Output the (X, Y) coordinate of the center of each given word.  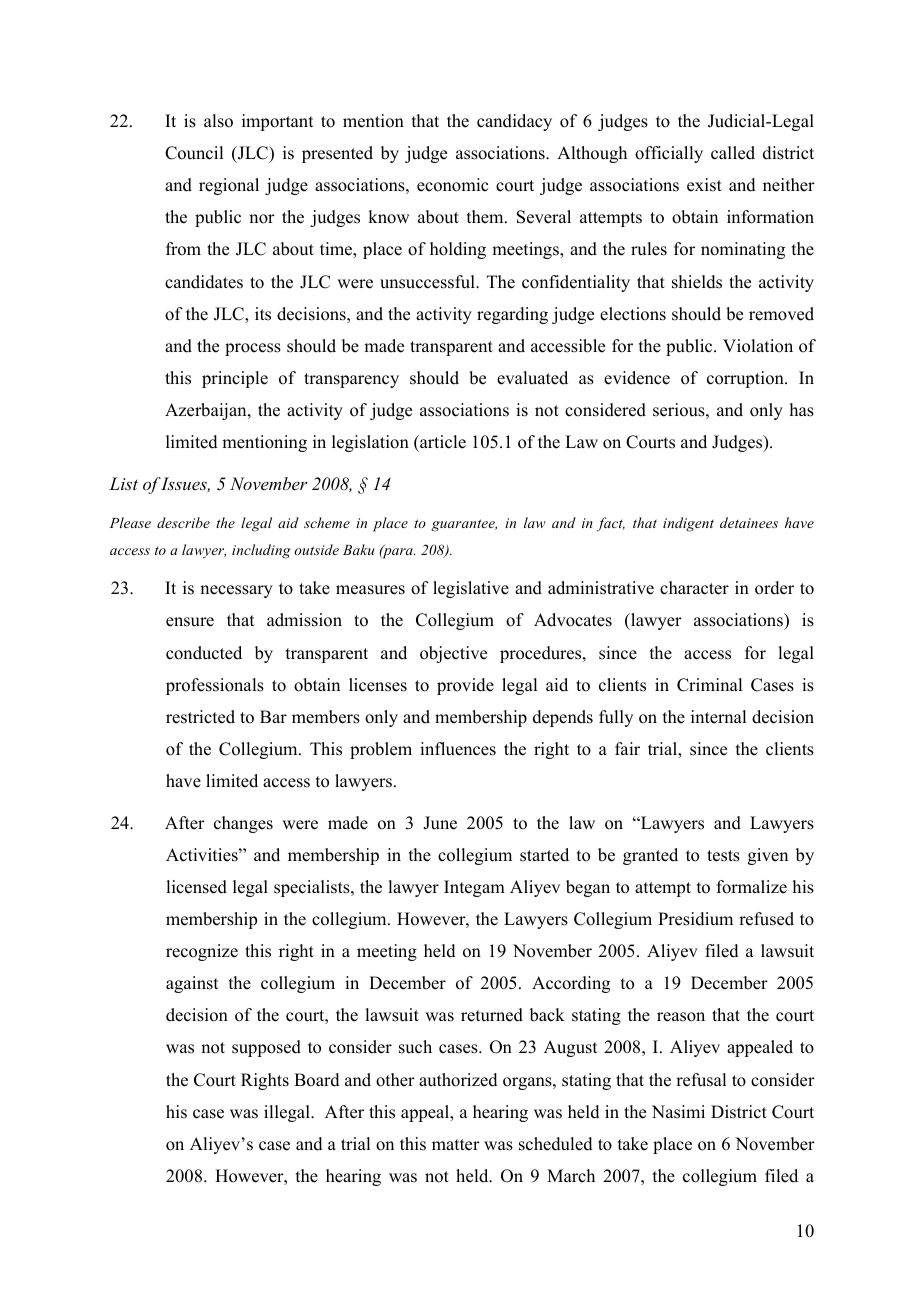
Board (317, 1080)
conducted (204, 653)
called (733, 153)
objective (453, 654)
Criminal (709, 685)
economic (452, 185)
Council (194, 153)
